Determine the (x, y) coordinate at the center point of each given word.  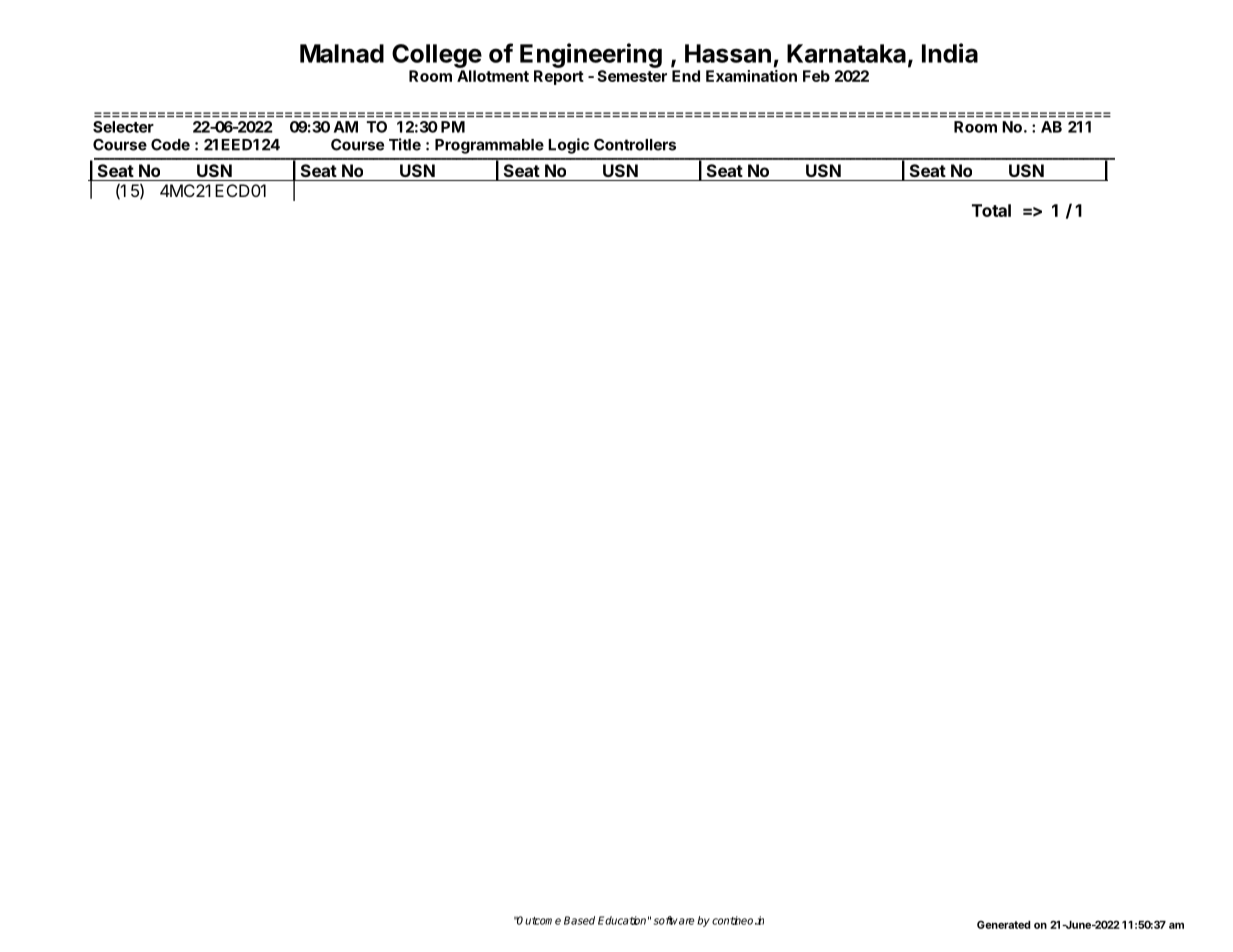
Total (991, 210)
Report (559, 77)
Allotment (493, 76)
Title (405, 144)
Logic (568, 146)
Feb (816, 76)
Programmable (489, 146)
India (950, 53)
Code (170, 145)
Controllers (635, 145)
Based (579, 920)
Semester (632, 76)
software (674, 920)
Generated (1003, 924)
